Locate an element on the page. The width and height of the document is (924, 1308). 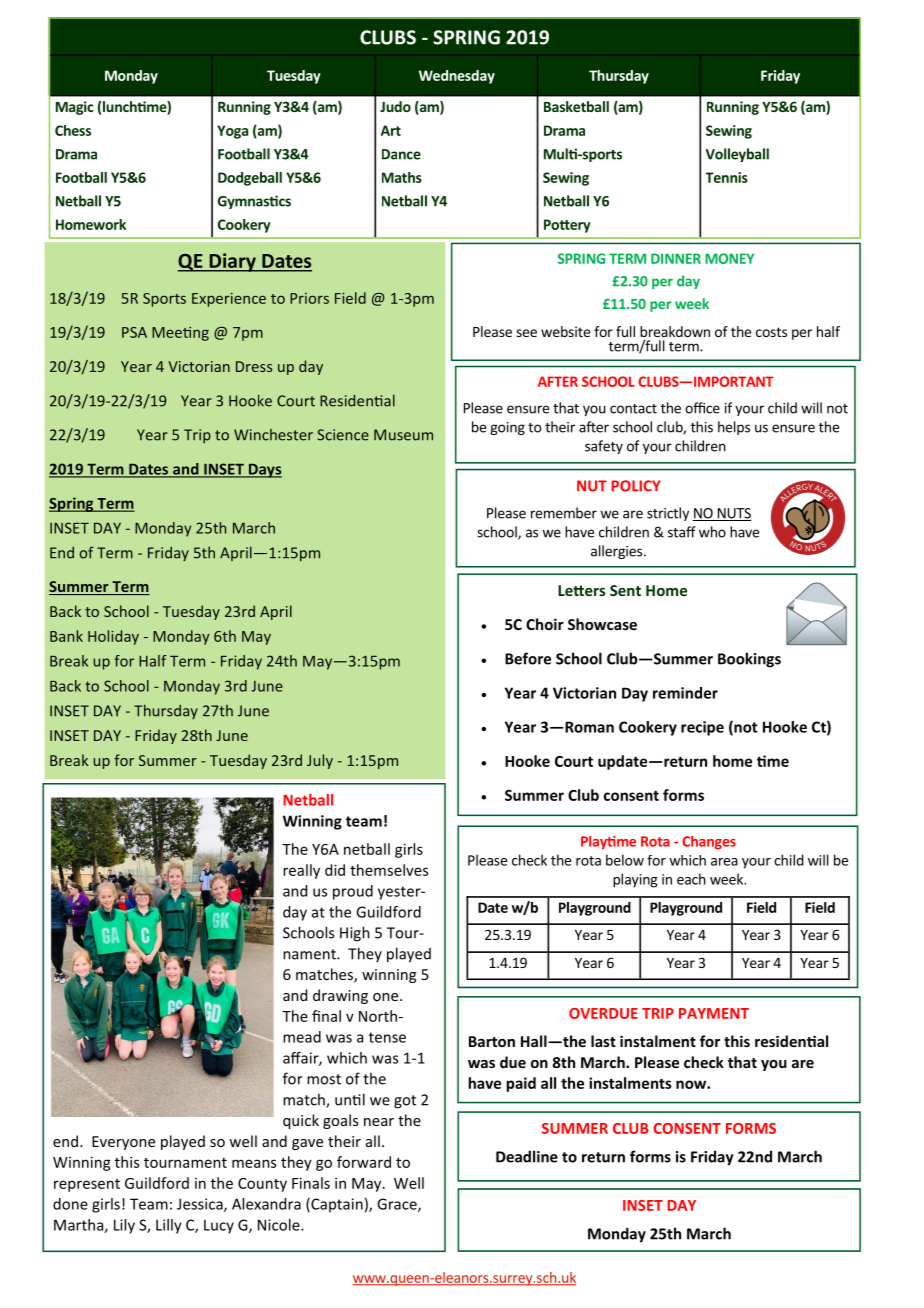
Grace is located at coordinates (398, 1205).
